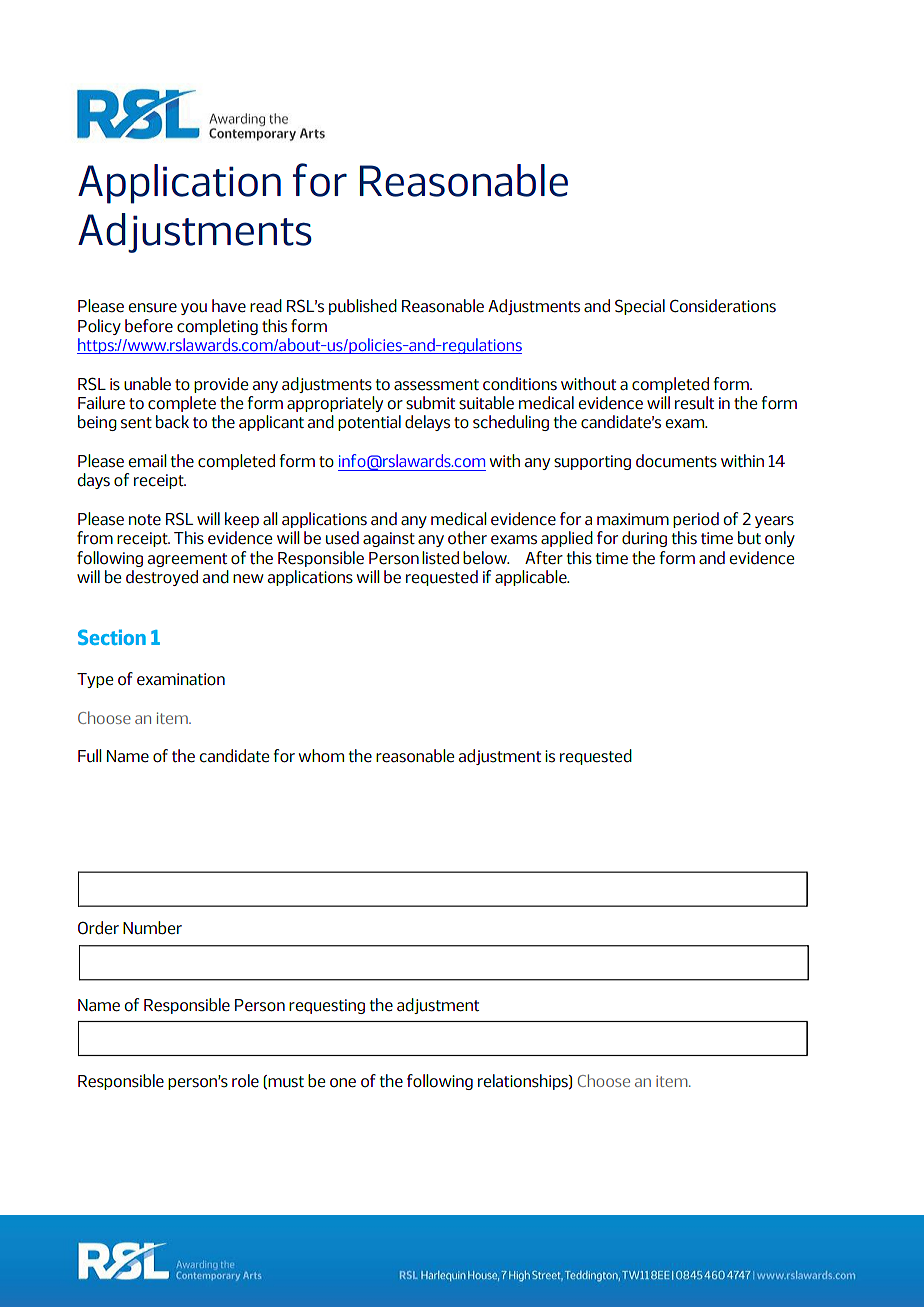 This screenshot has width=924, height=1307. Describe the element at coordinates (149, 326) in the screenshot. I see `before` at that location.
